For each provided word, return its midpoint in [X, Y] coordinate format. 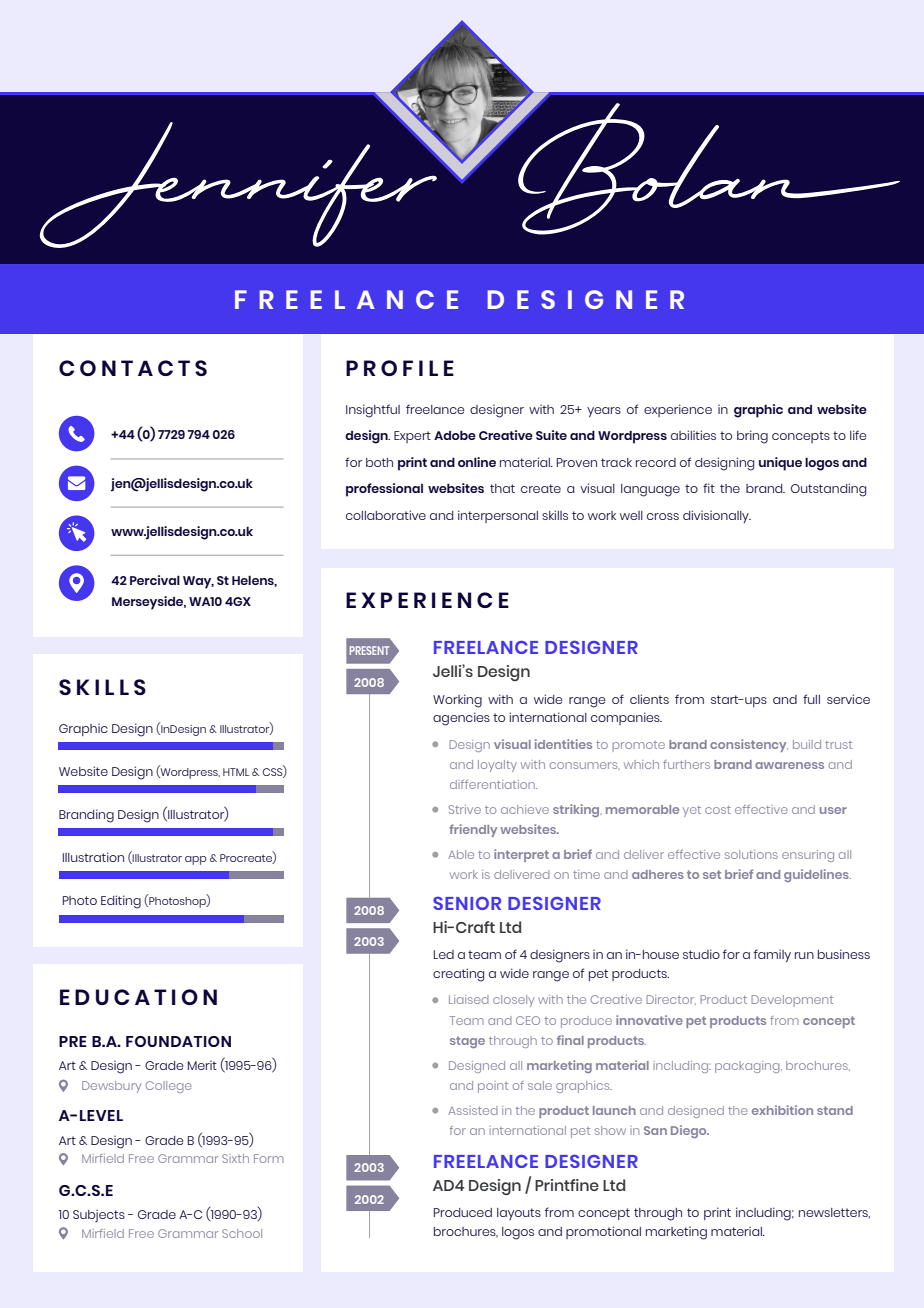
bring [752, 437]
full [811, 699]
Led [444, 954]
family [772, 955]
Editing [121, 902]
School [242, 1233]
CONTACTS [133, 368]
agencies [461, 719]
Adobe [455, 435]
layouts [519, 1214]
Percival [155, 580]
